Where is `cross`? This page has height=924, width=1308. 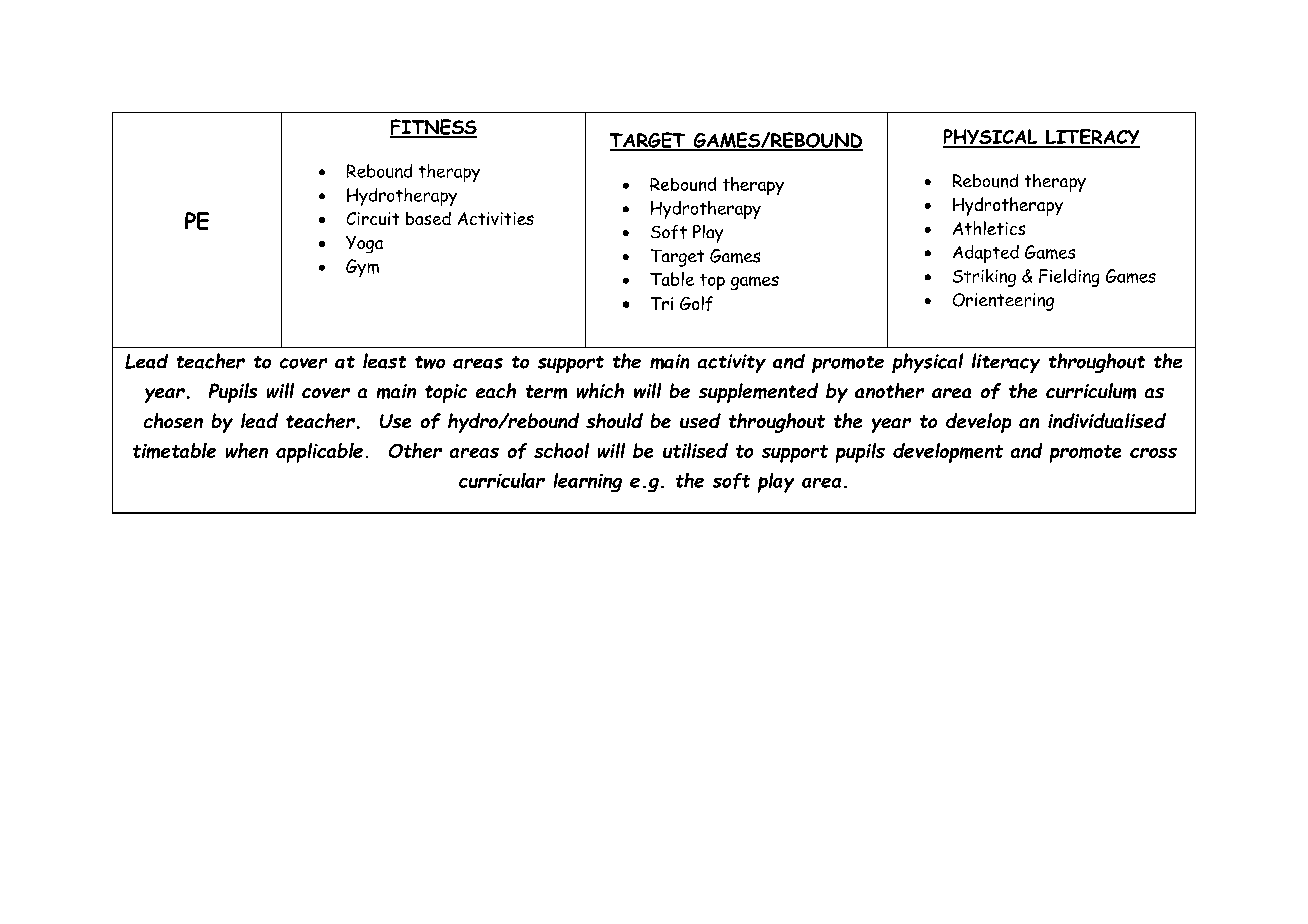
cross is located at coordinates (1153, 453).
